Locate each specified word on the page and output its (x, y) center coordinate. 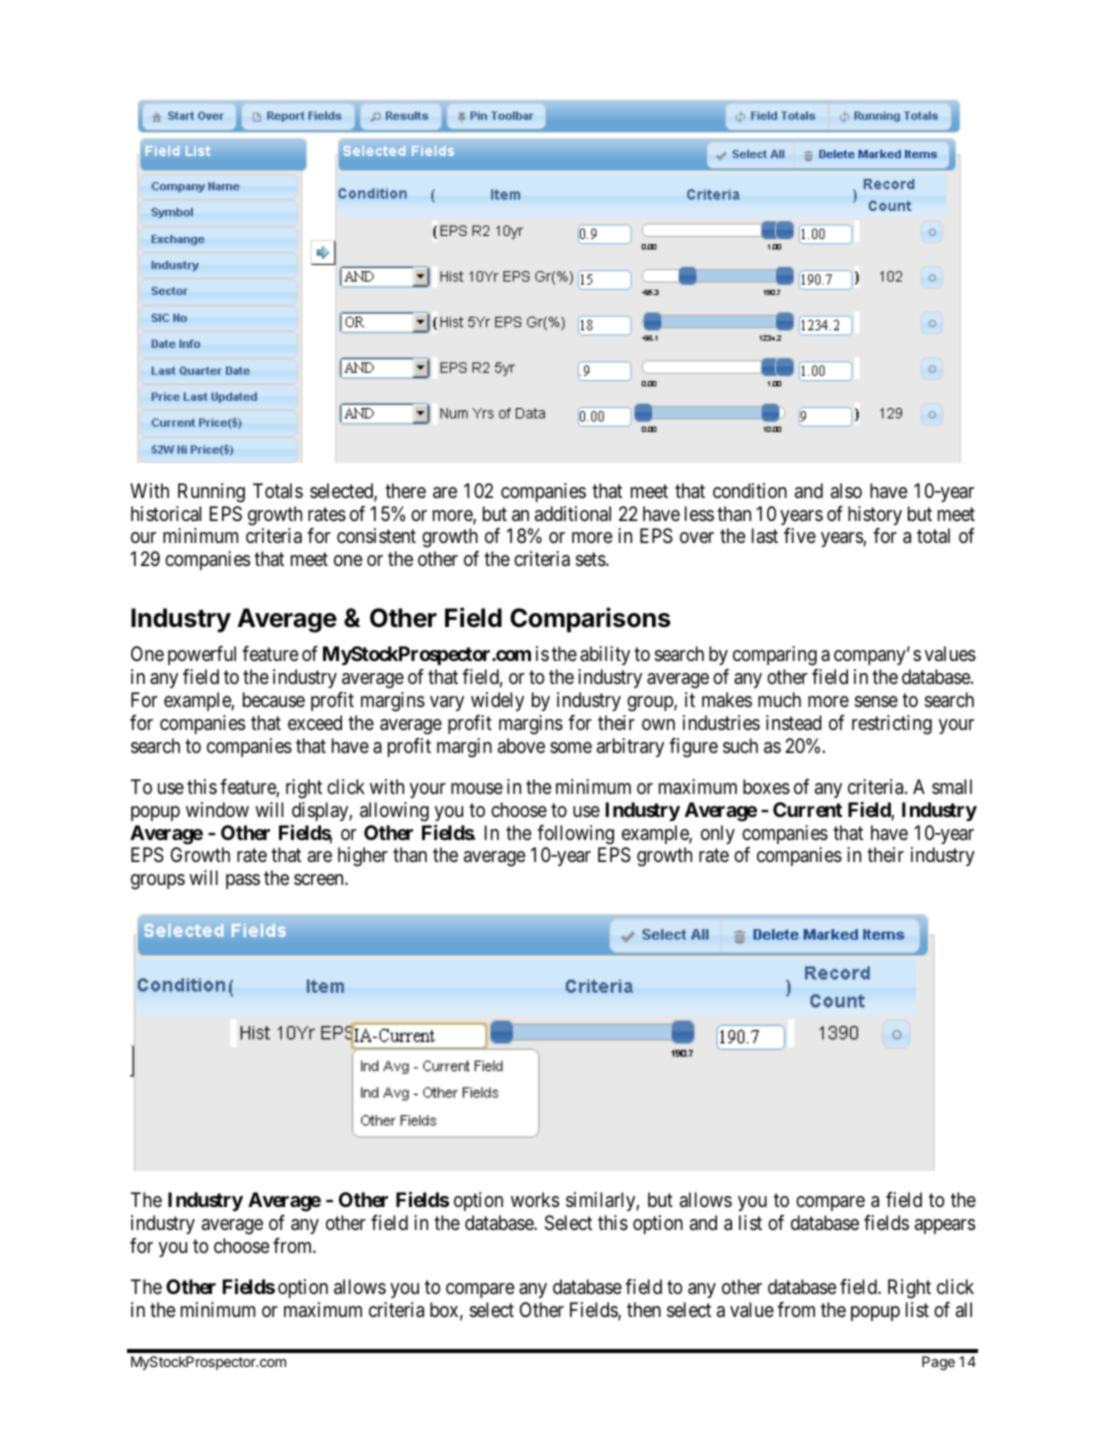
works (535, 1200)
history (875, 515)
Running (211, 493)
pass (243, 881)
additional (573, 513)
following (575, 835)
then (644, 1309)
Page (938, 1363)
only (718, 834)
